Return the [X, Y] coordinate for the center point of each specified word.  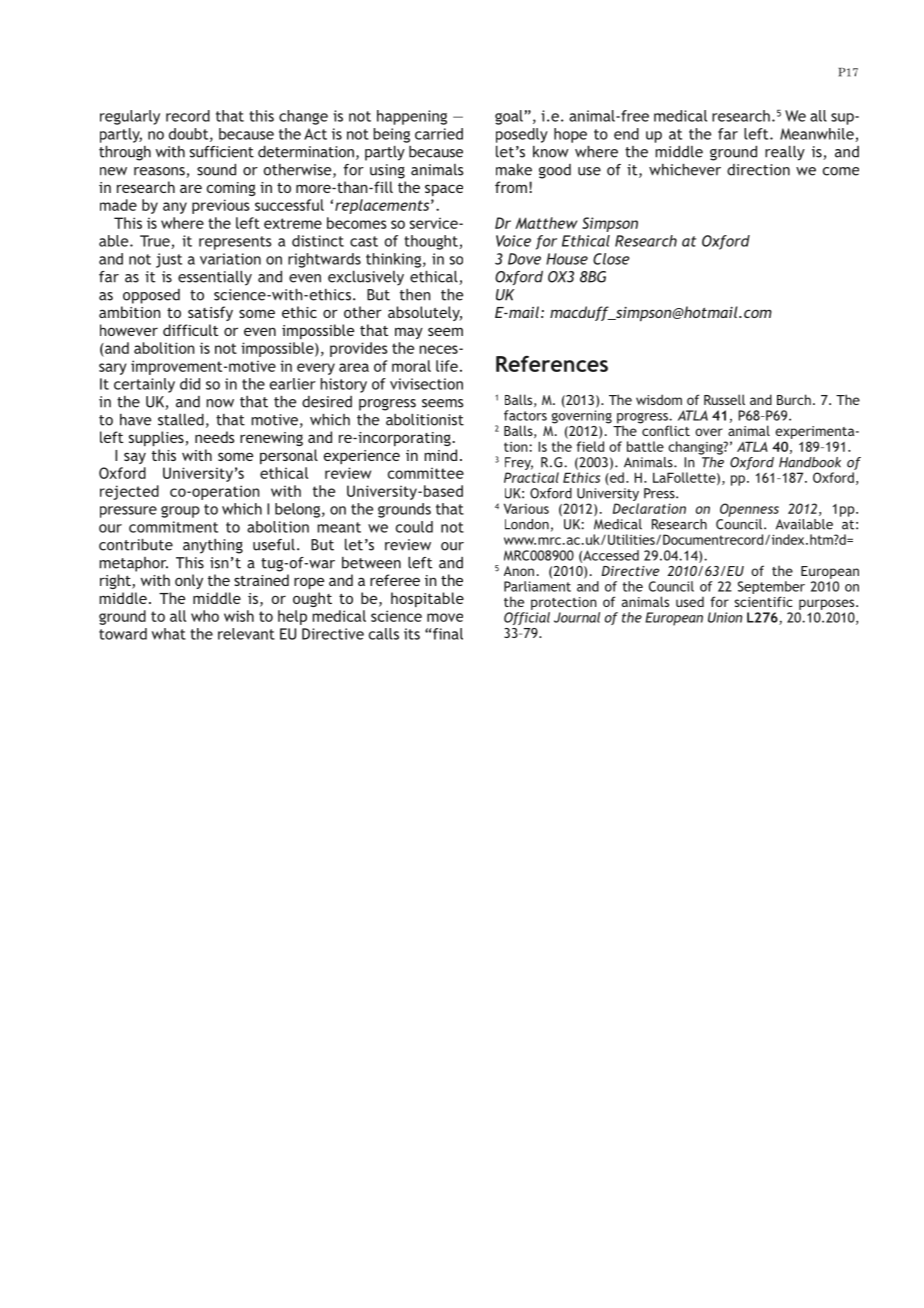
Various [526, 508]
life [447, 366]
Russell [724, 399]
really [785, 153]
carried [439, 134]
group [180, 512]
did [190, 384]
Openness [749, 510]
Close [611, 259]
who [205, 616]
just [169, 260]
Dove [524, 259]
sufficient [222, 152]
